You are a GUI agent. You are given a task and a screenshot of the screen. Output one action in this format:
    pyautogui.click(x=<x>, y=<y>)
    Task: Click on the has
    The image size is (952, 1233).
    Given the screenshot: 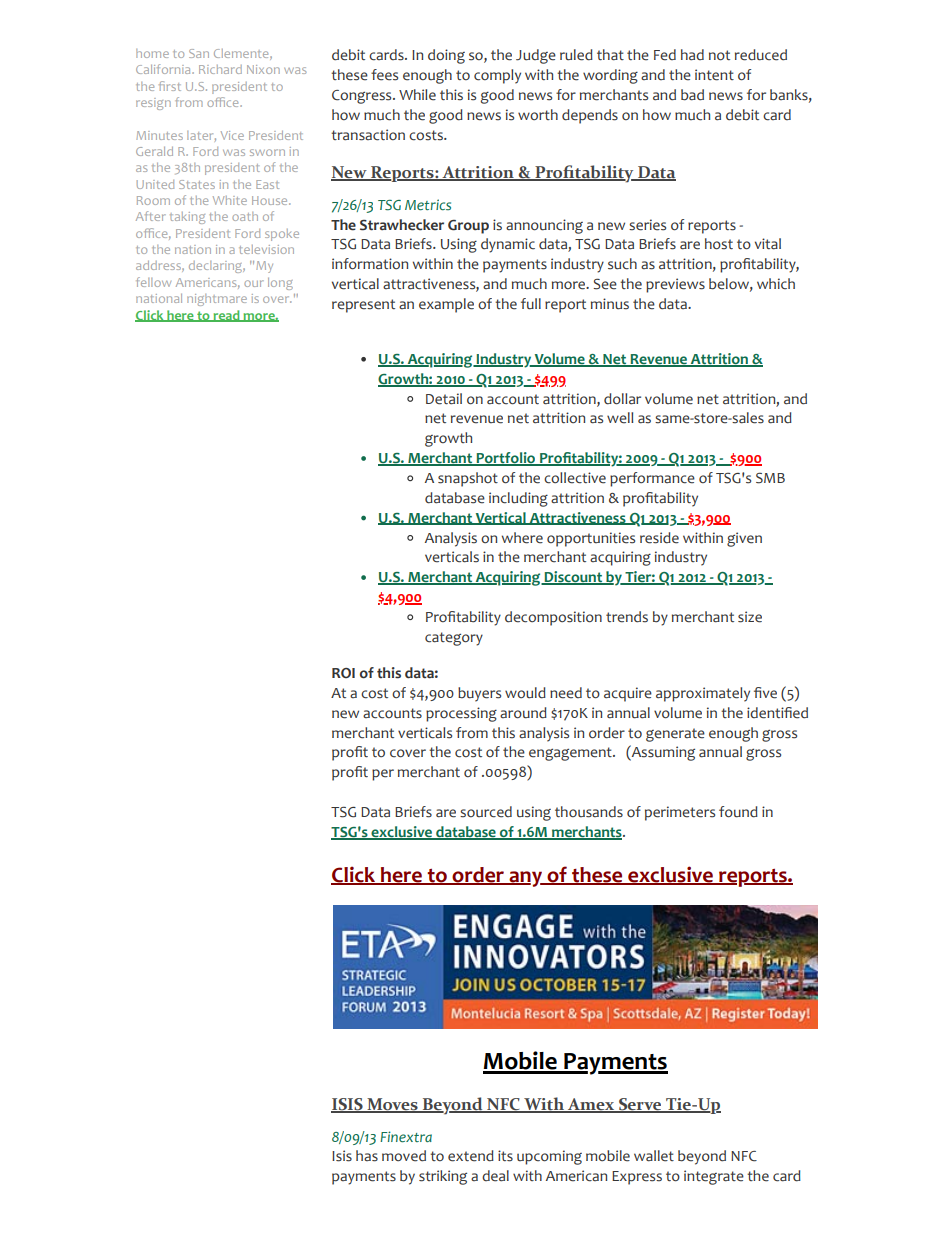 What is the action you would take?
    pyautogui.click(x=367, y=1156)
